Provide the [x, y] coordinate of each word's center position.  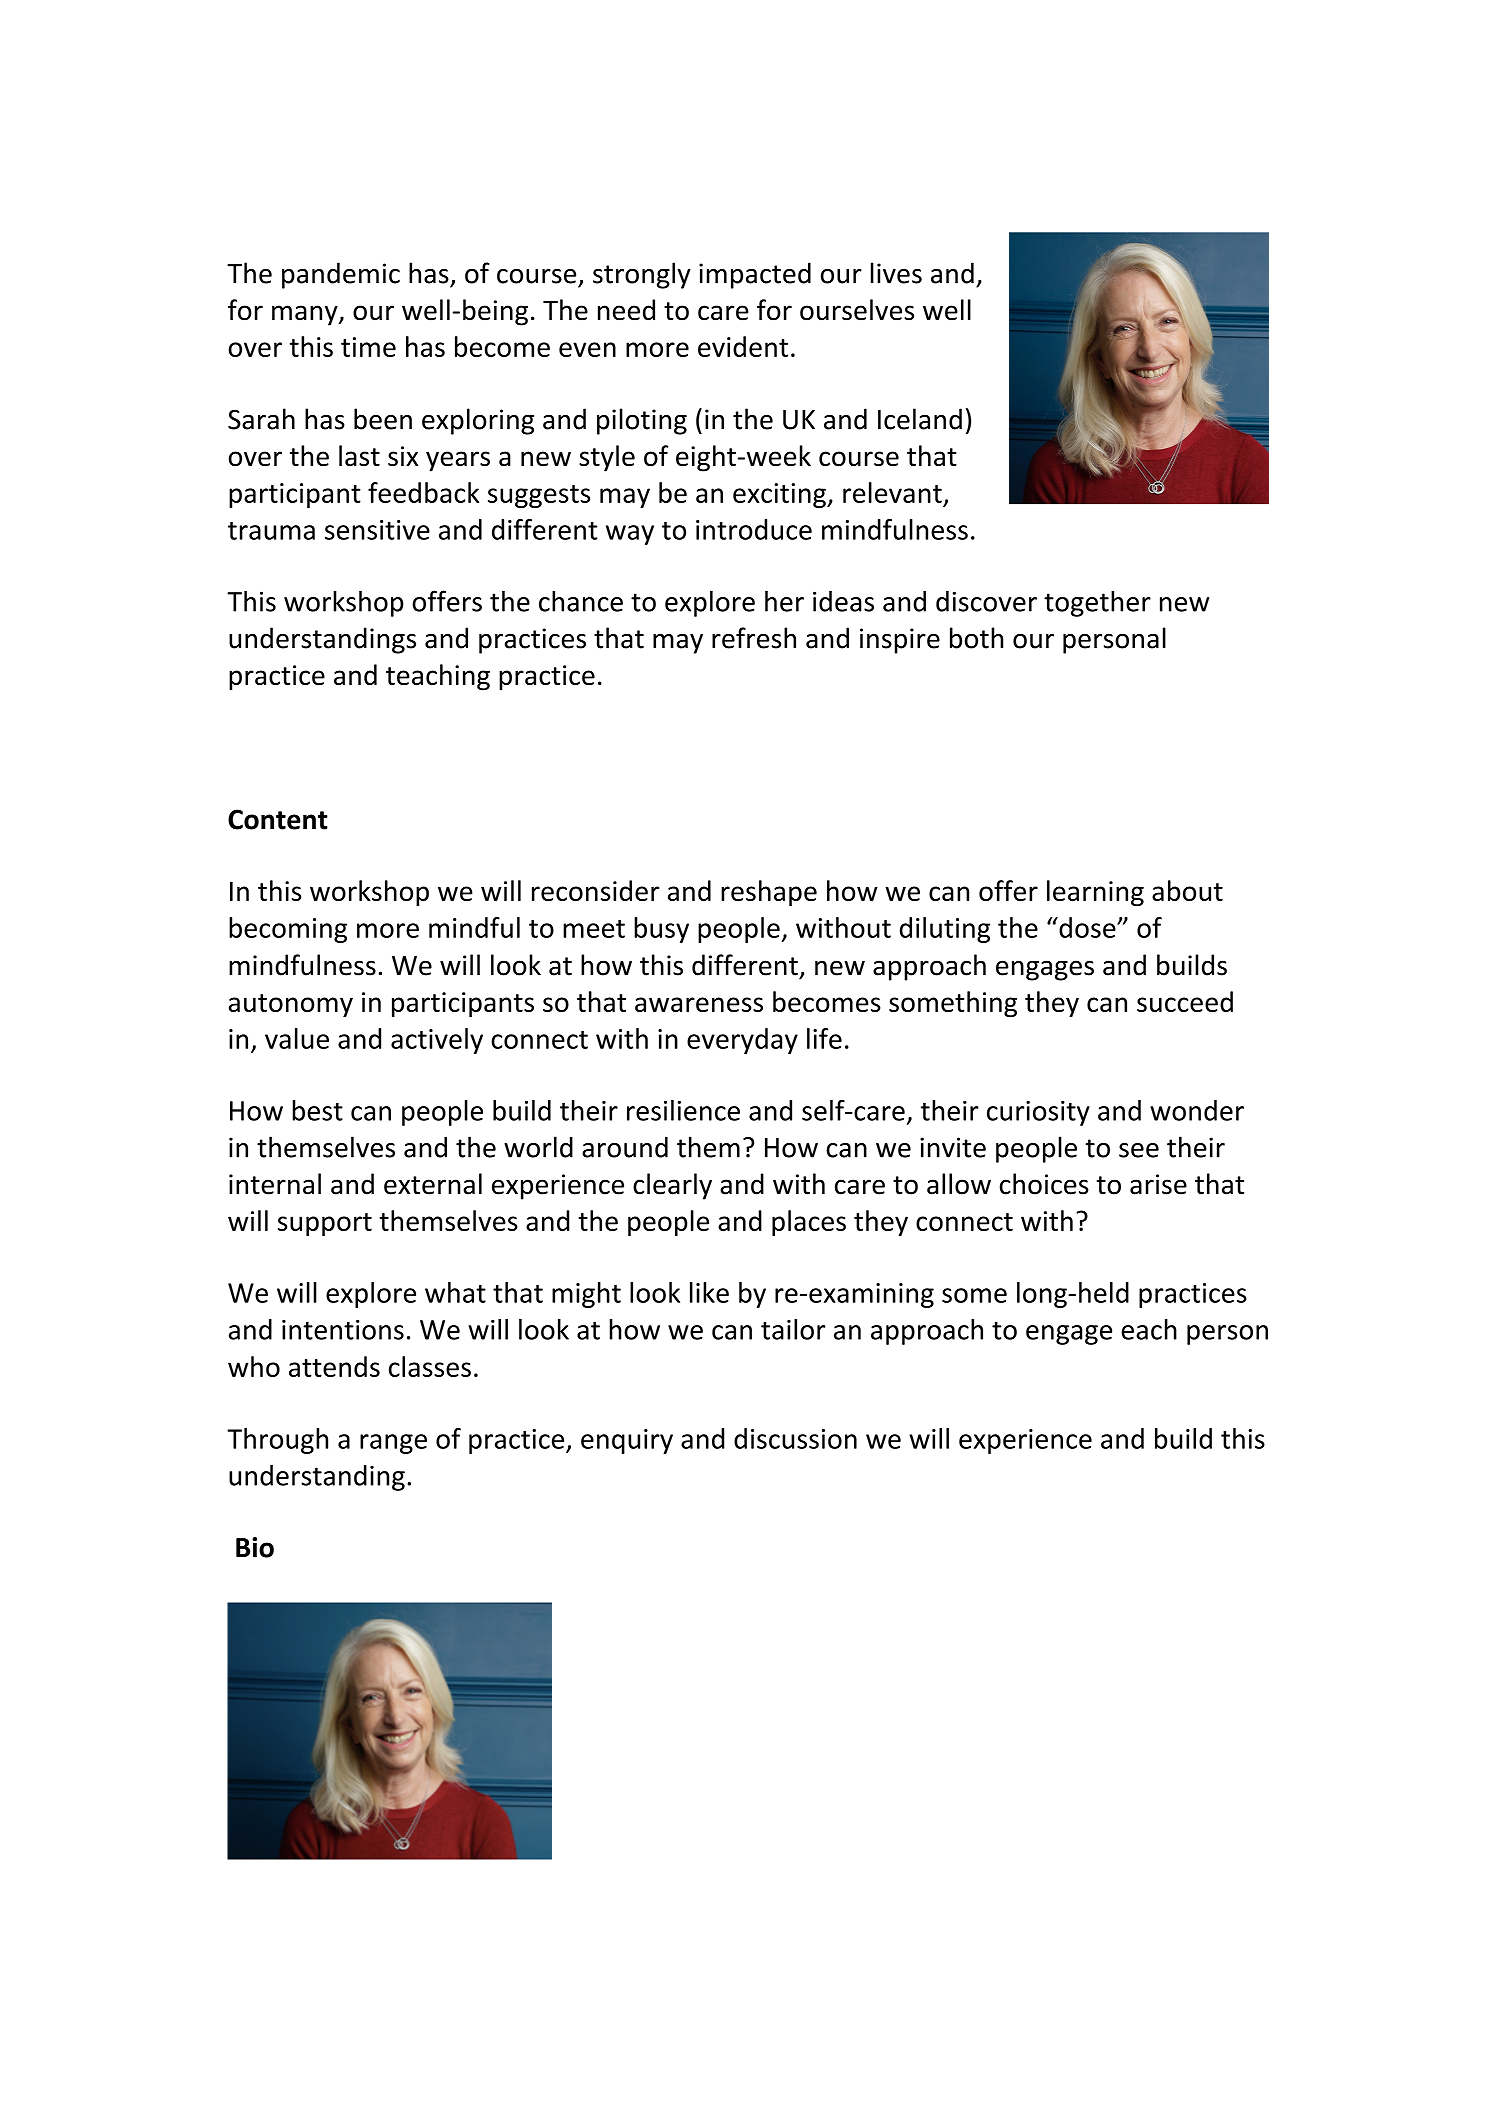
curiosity [1038, 1113]
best [317, 1110]
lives [896, 273]
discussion [795, 1438]
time [368, 347]
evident [743, 346]
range [393, 1444]
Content [278, 819]
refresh [754, 638]
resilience [683, 1110]
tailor [793, 1329]
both [976, 638]
